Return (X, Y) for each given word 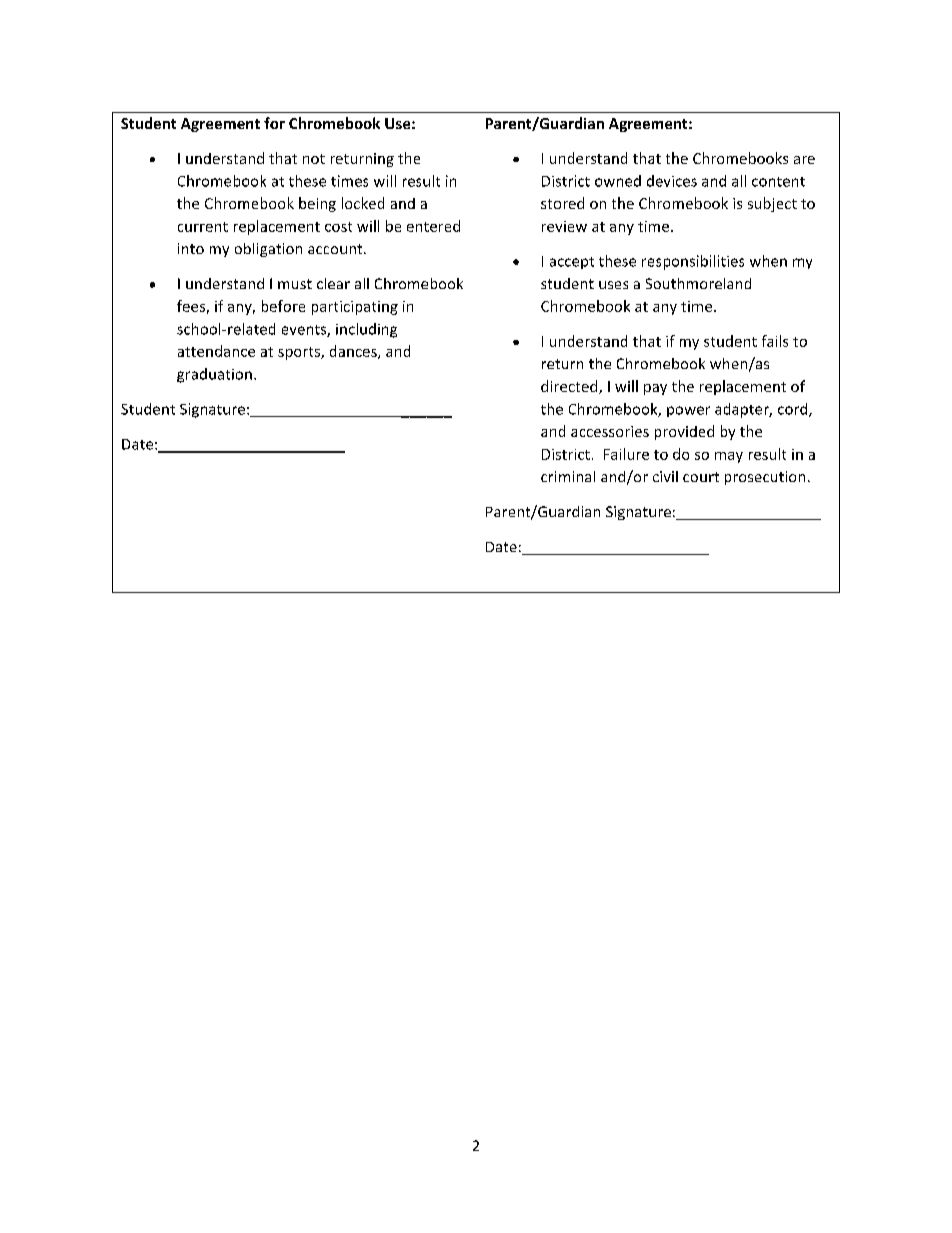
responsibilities (693, 262)
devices (672, 181)
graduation (214, 375)
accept (572, 263)
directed (570, 387)
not (314, 159)
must (295, 284)
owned (618, 181)
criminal (568, 476)
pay (655, 389)
